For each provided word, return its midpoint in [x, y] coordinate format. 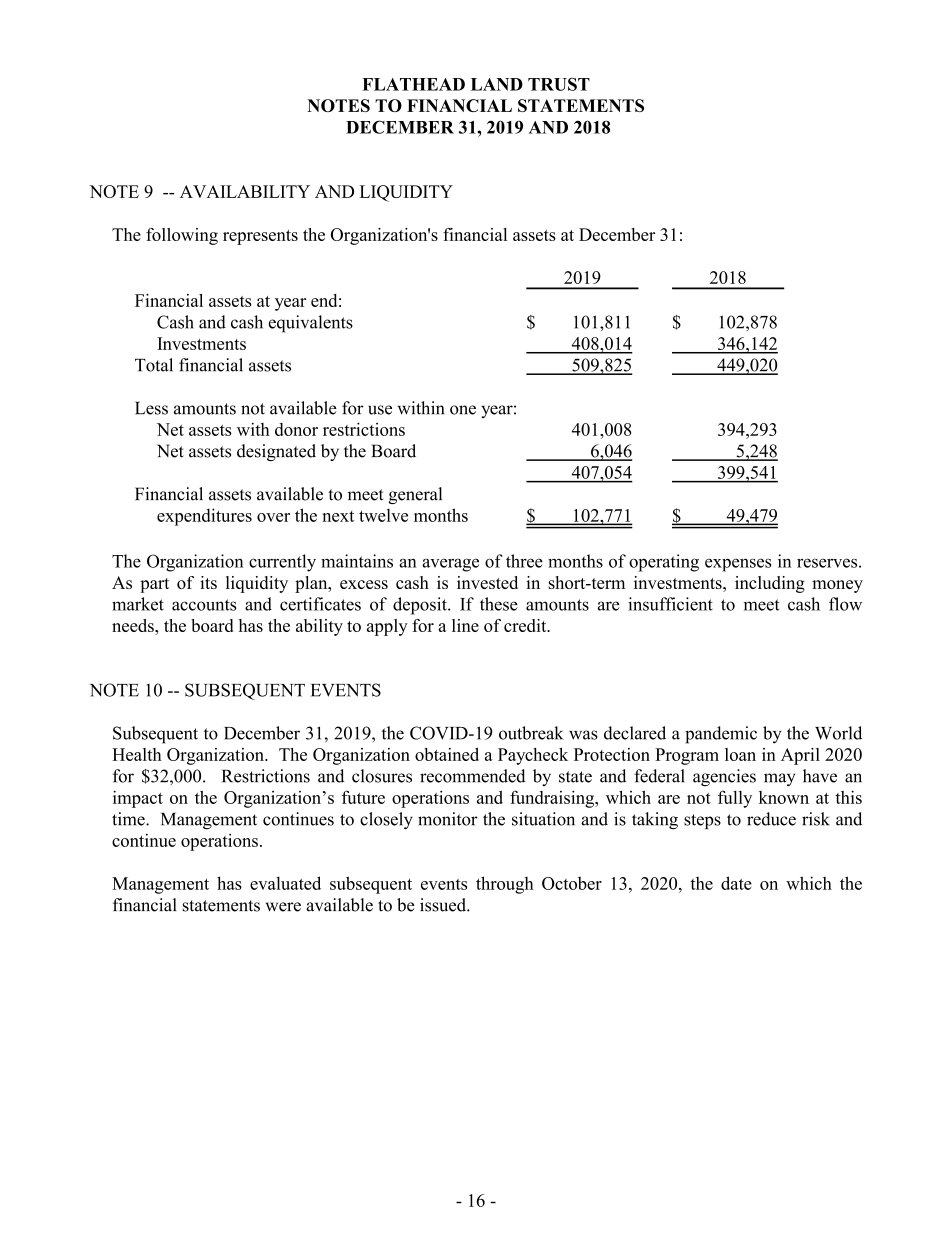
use [380, 410]
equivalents [311, 324]
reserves [828, 563]
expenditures [204, 517]
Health [137, 754]
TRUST [559, 84]
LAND [497, 84]
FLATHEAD [413, 84]
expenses [738, 565]
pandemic [721, 735]
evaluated [285, 883]
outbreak [531, 733]
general [415, 495]
